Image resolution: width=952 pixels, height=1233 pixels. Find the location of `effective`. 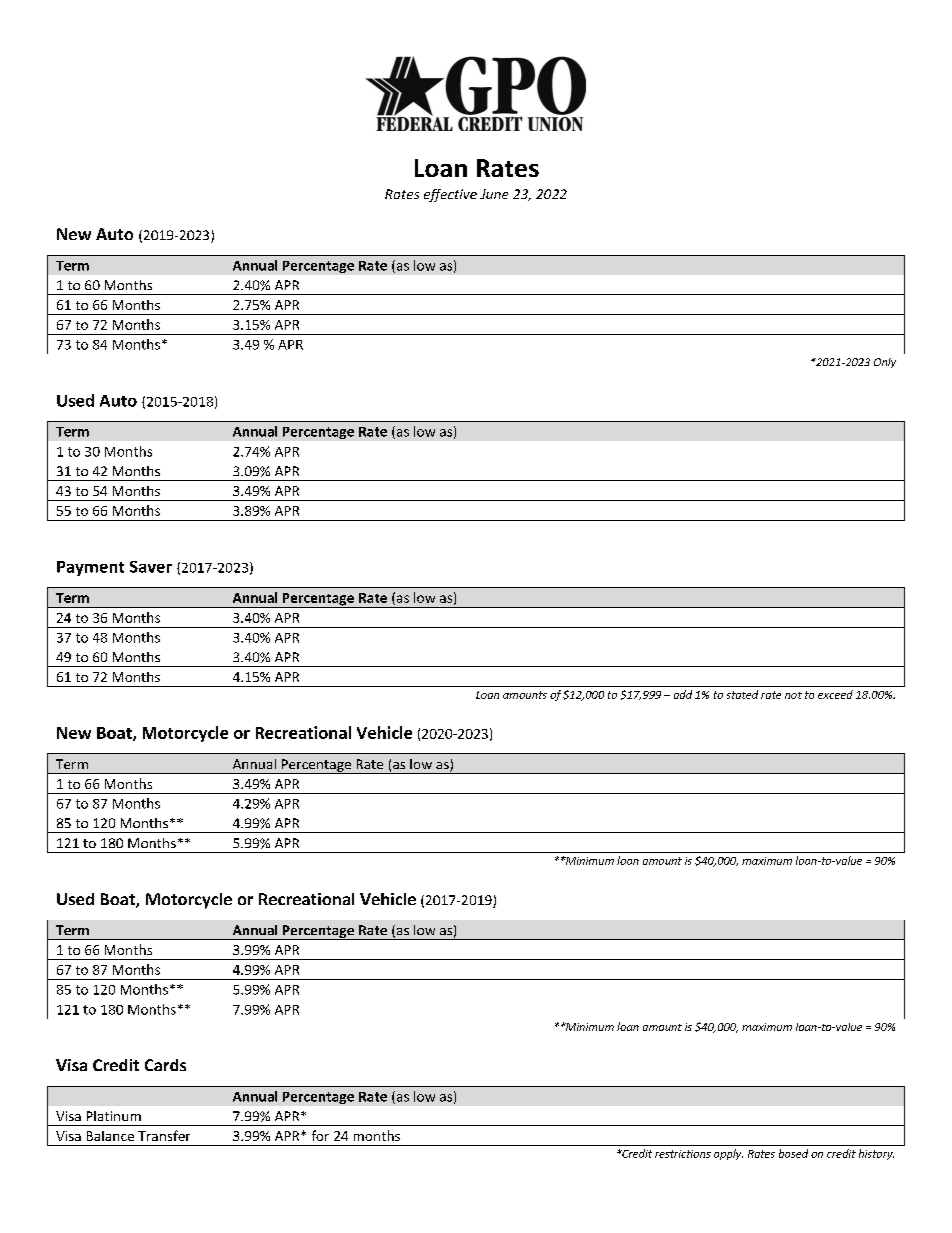

effective is located at coordinates (450, 195).
